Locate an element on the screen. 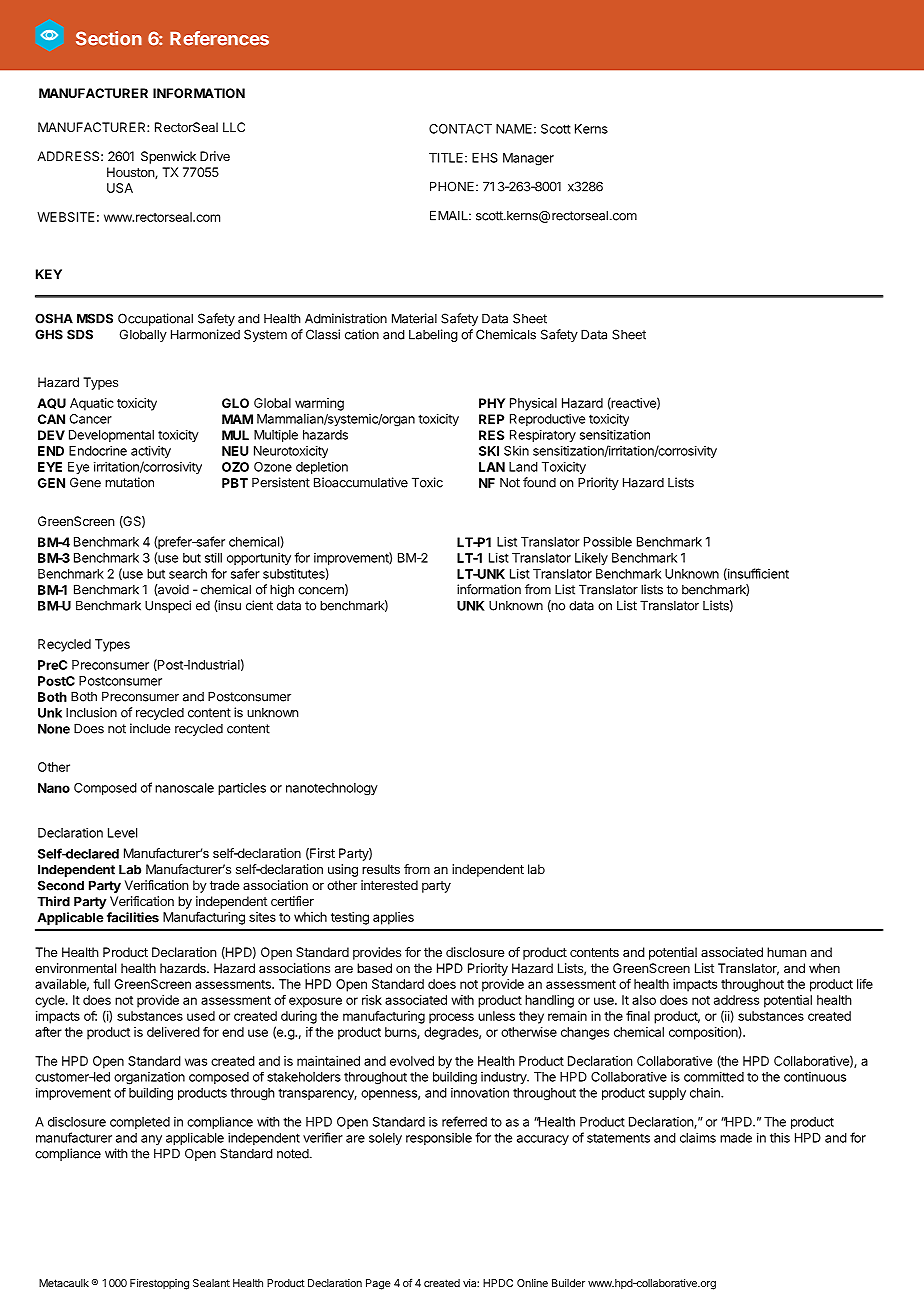 This screenshot has height=1308, width=924. Sealant is located at coordinates (211, 1283).
